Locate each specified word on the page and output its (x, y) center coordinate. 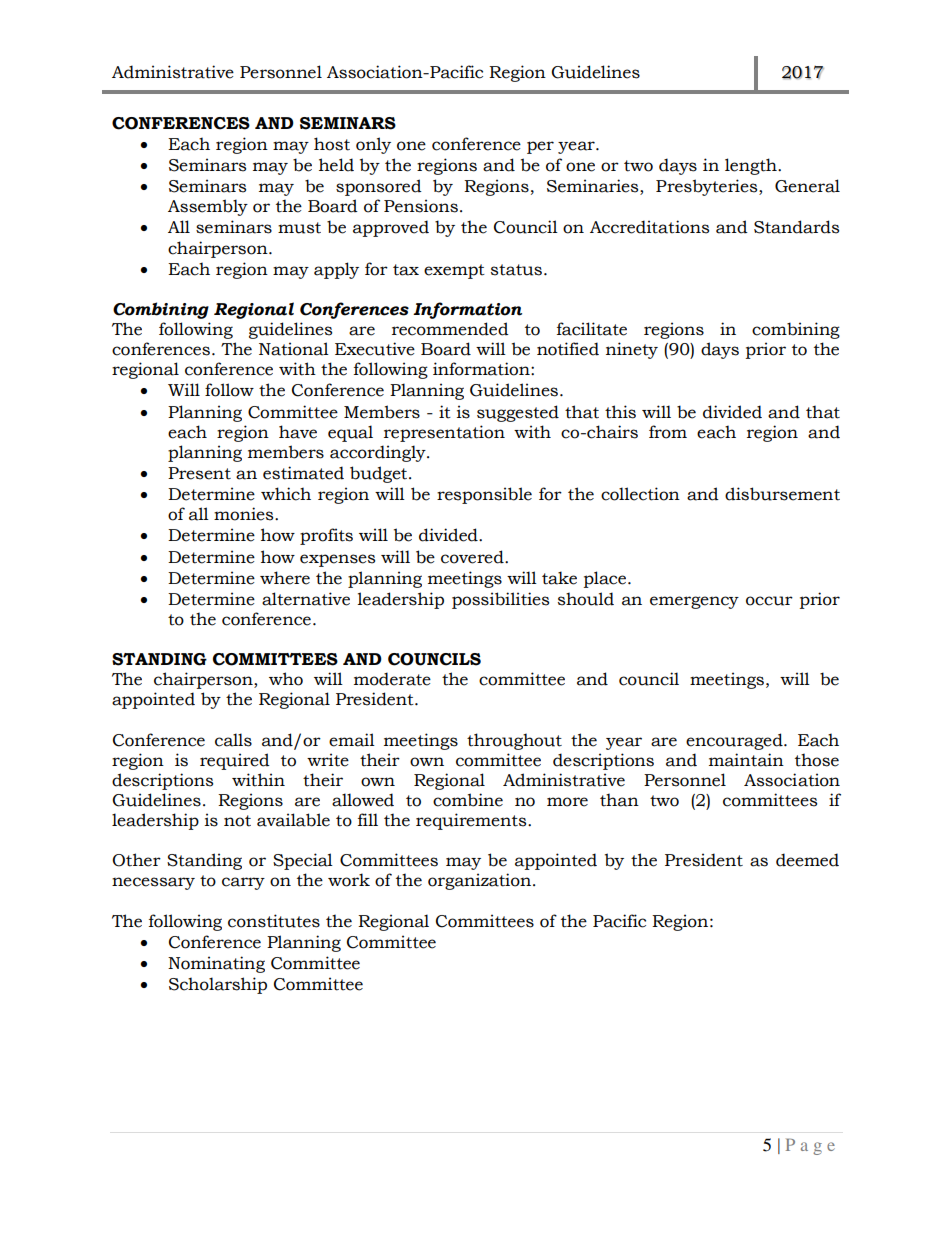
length (752, 166)
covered (473, 557)
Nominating (216, 964)
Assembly (208, 207)
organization (479, 881)
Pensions (421, 206)
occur (769, 601)
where (285, 578)
